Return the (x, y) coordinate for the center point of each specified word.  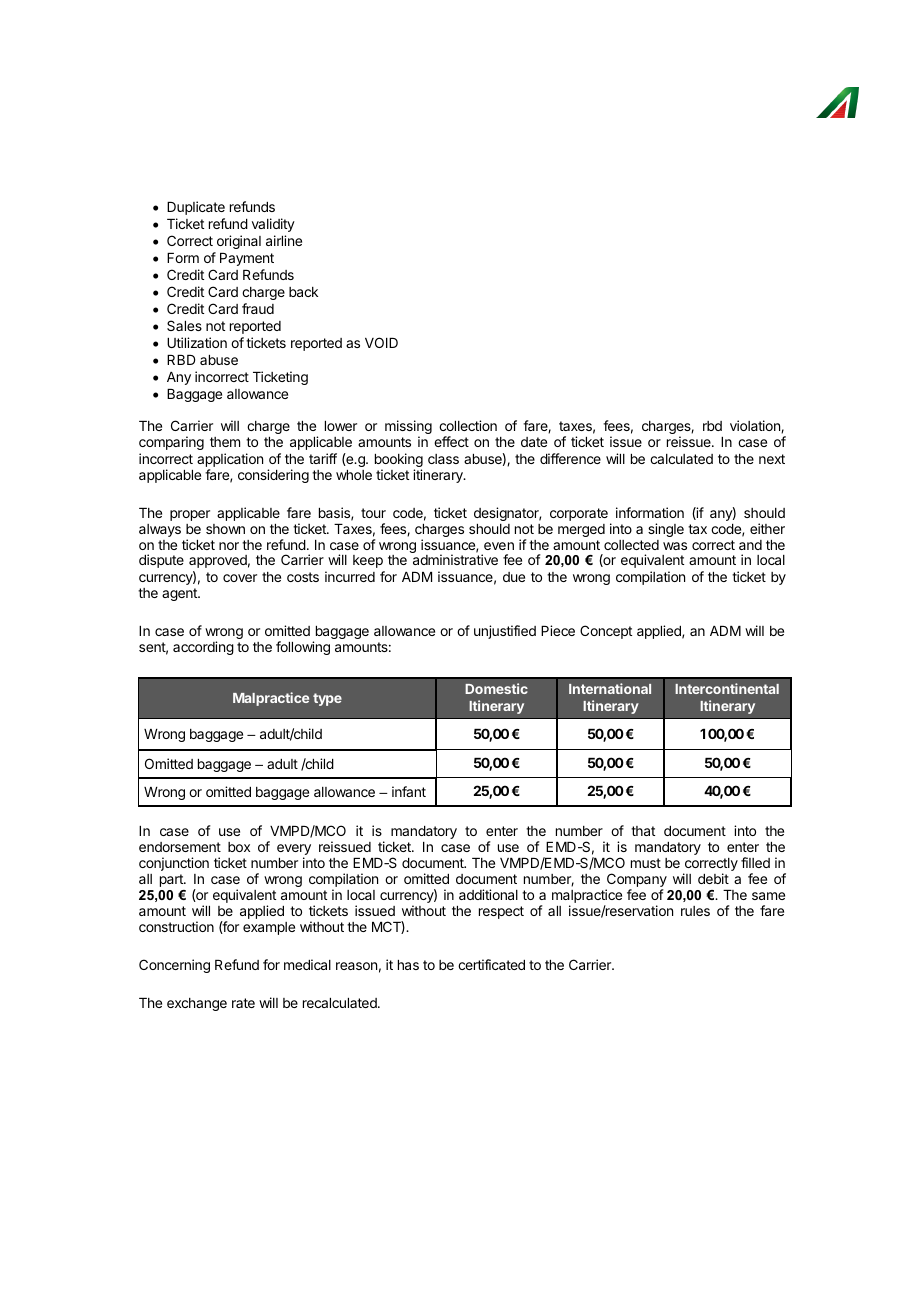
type (327, 699)
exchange (197, 1004)
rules (695, 911)
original (239, 242)
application (230, 461)
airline (284, 240)
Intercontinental (727, 688)
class (443, 459)
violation (756, 426)
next (772, 459)
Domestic (496, 688)
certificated (491, 964)
